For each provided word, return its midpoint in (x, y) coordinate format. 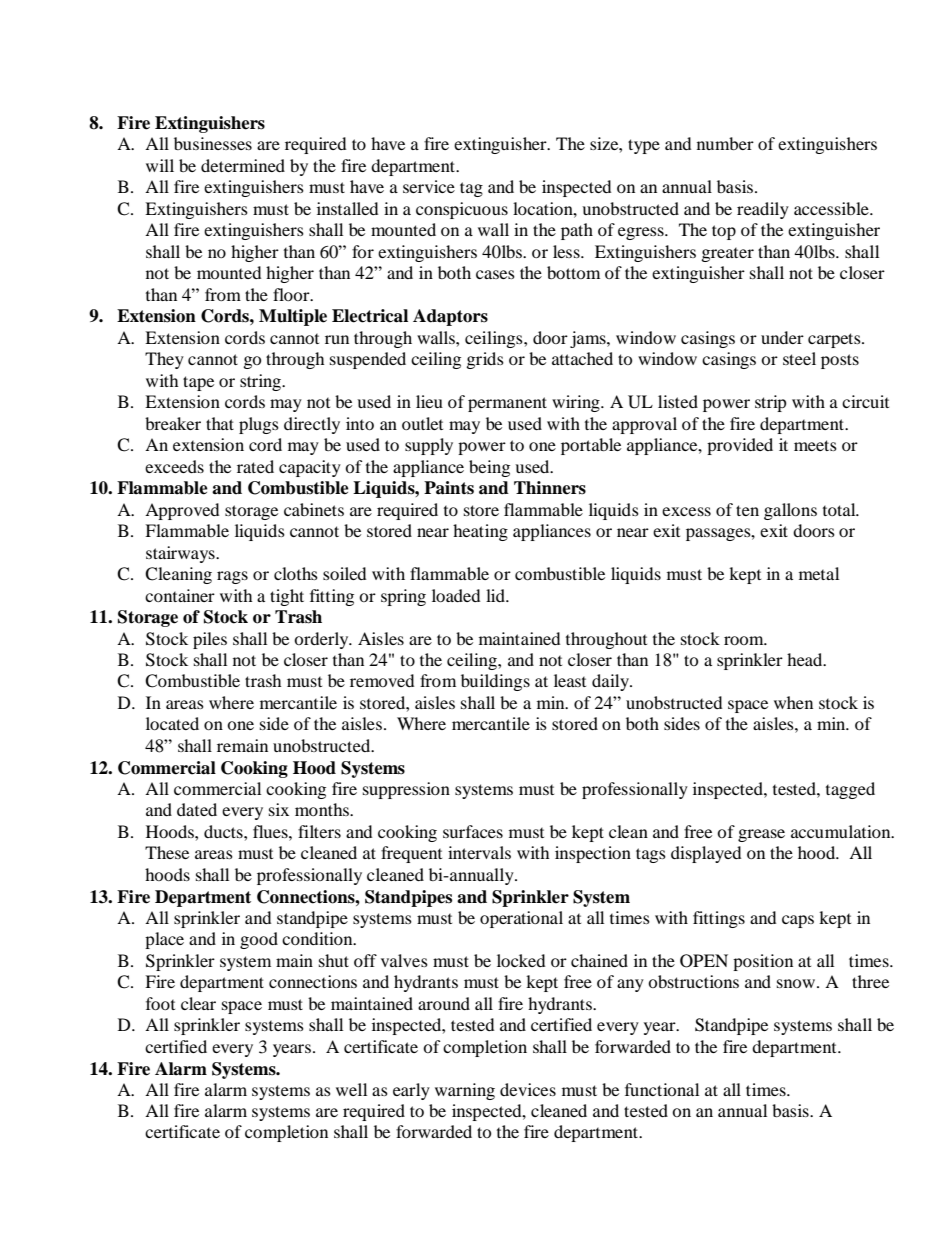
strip (770, 403)
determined (243, 165)
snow (797, 983)
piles (210, 640)
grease (761, 835)
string (261, 382)
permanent (507, 404)
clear (198, 1003)
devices (528, 1089)
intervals (479, 852)
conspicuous (462, 210)
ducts (224, 831)
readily (763, 210)
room (745, 640)
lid (496, 595)
